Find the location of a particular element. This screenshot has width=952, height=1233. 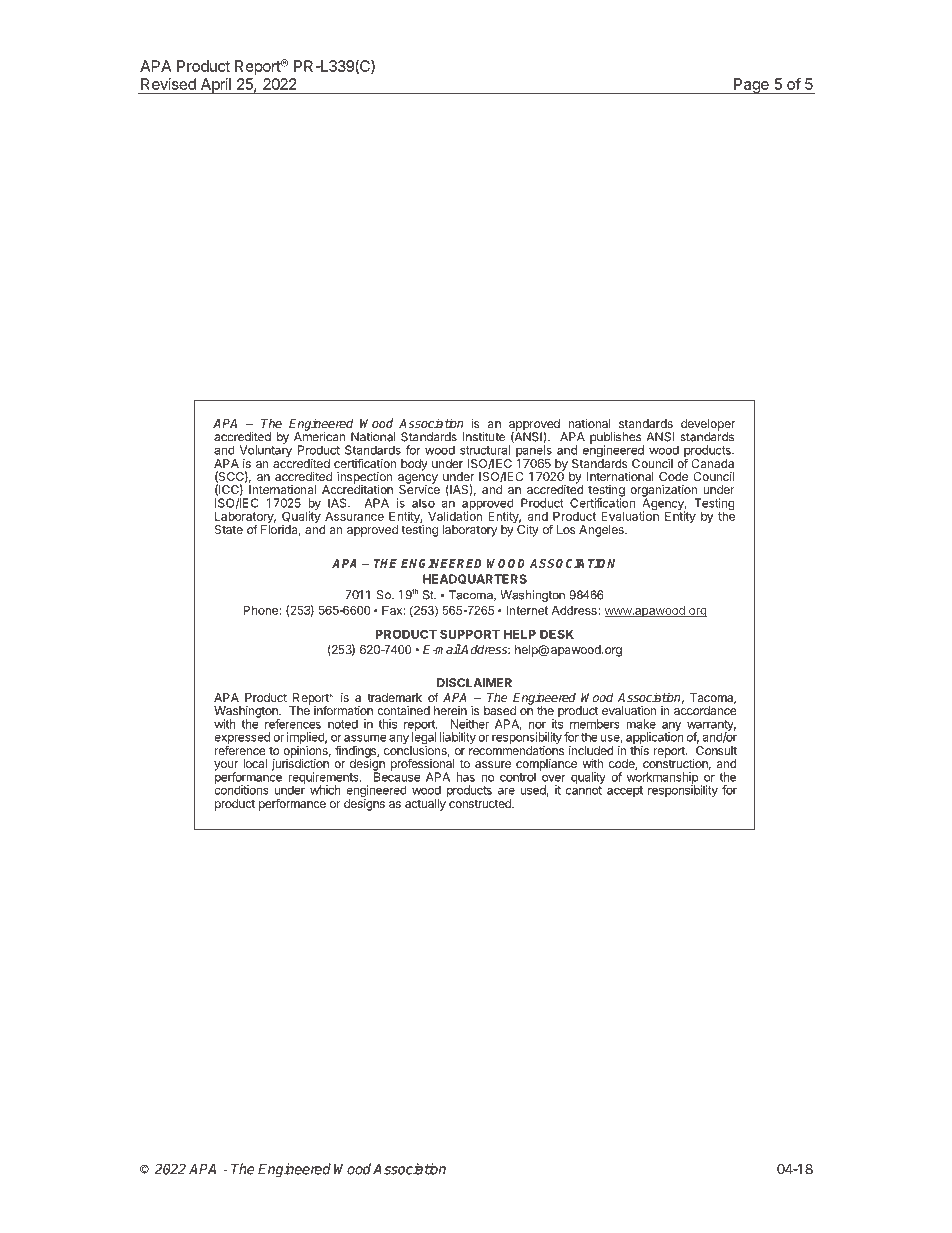

accept is located at coordinates (625, 791).
